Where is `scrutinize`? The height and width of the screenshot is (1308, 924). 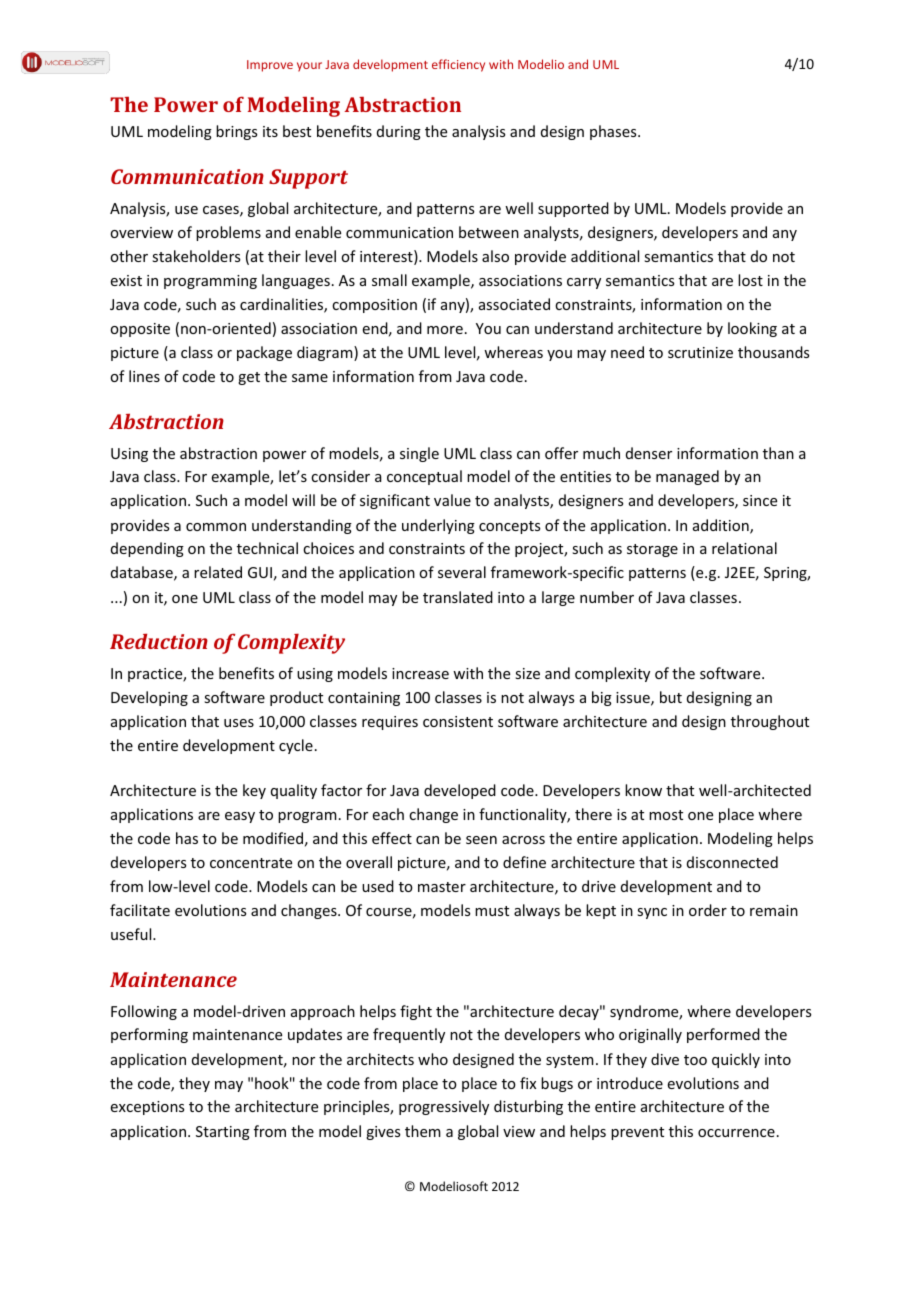
scrutinize is located at coordinates (700, 352).
